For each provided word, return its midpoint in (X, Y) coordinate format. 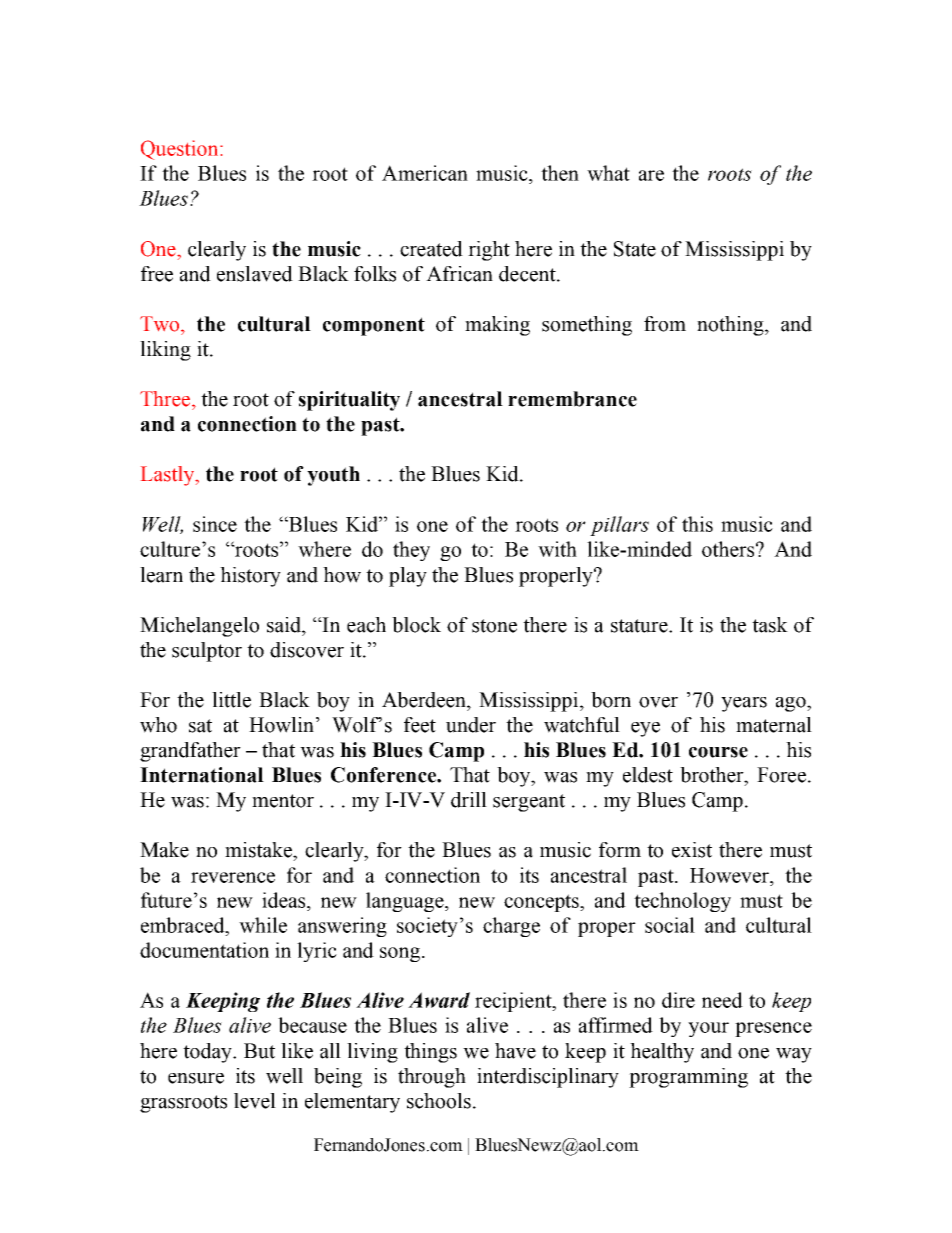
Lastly (169, 476)
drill (469, 800)
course (718, 752)
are (651, 175)
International (202, 775)
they (411, 551)
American (425, 173)
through (432, 1078)
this (697, 524)
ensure (196, 1078)
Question (181, 150)
